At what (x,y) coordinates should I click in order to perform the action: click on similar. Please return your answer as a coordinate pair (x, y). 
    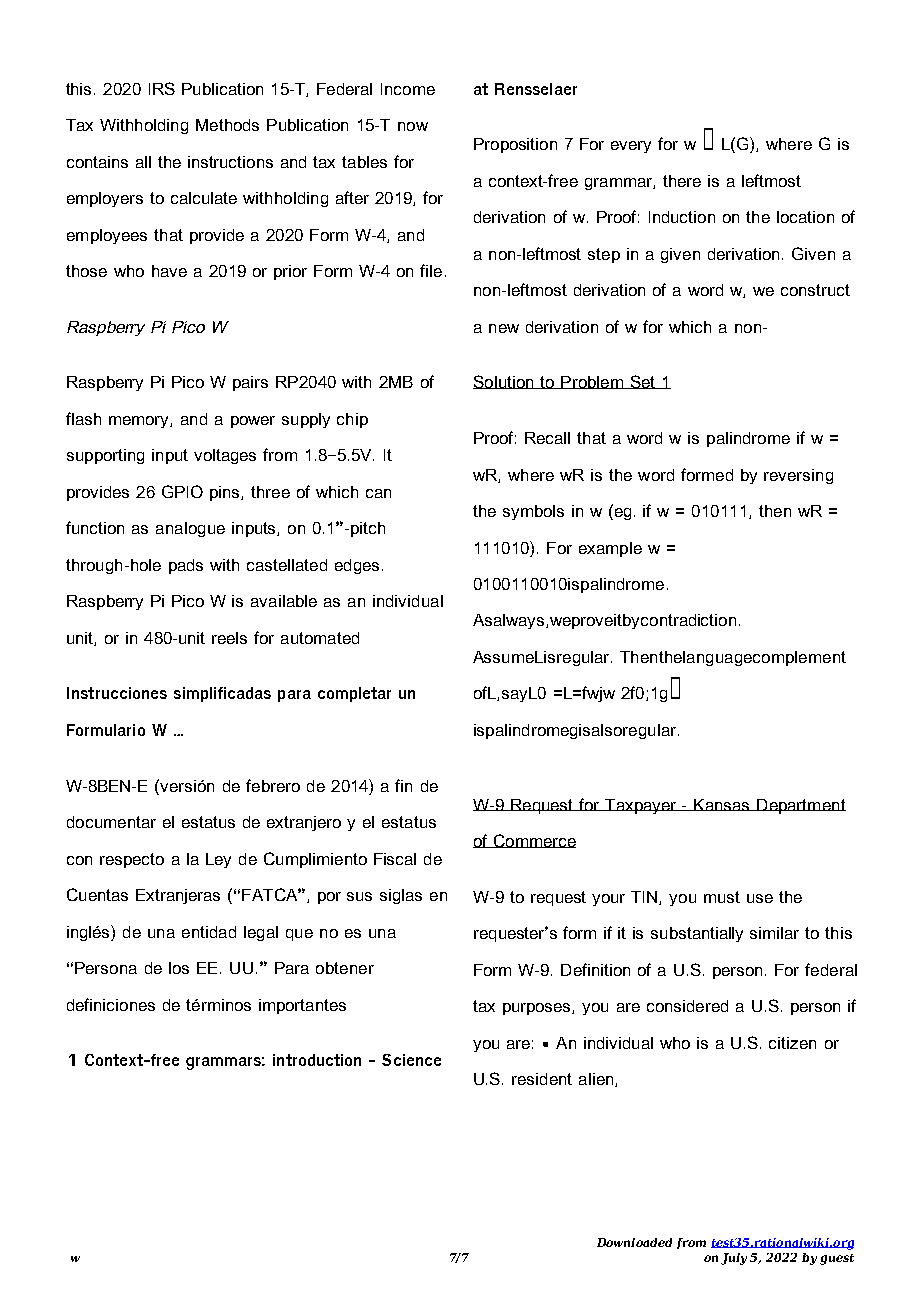
    Looking at the image, I should click on (774, 933).
